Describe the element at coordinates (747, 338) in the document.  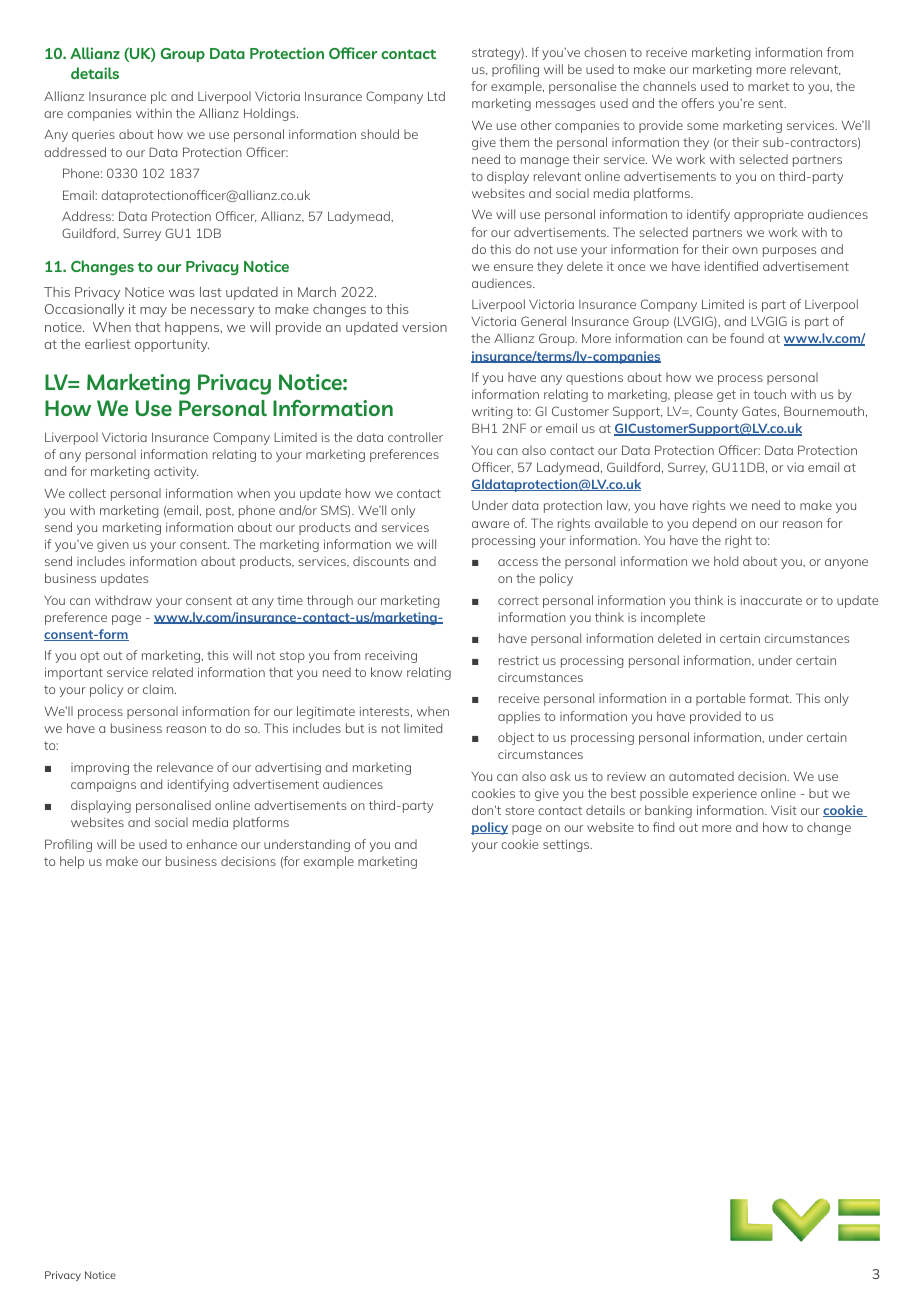
I see `found` at that location.
